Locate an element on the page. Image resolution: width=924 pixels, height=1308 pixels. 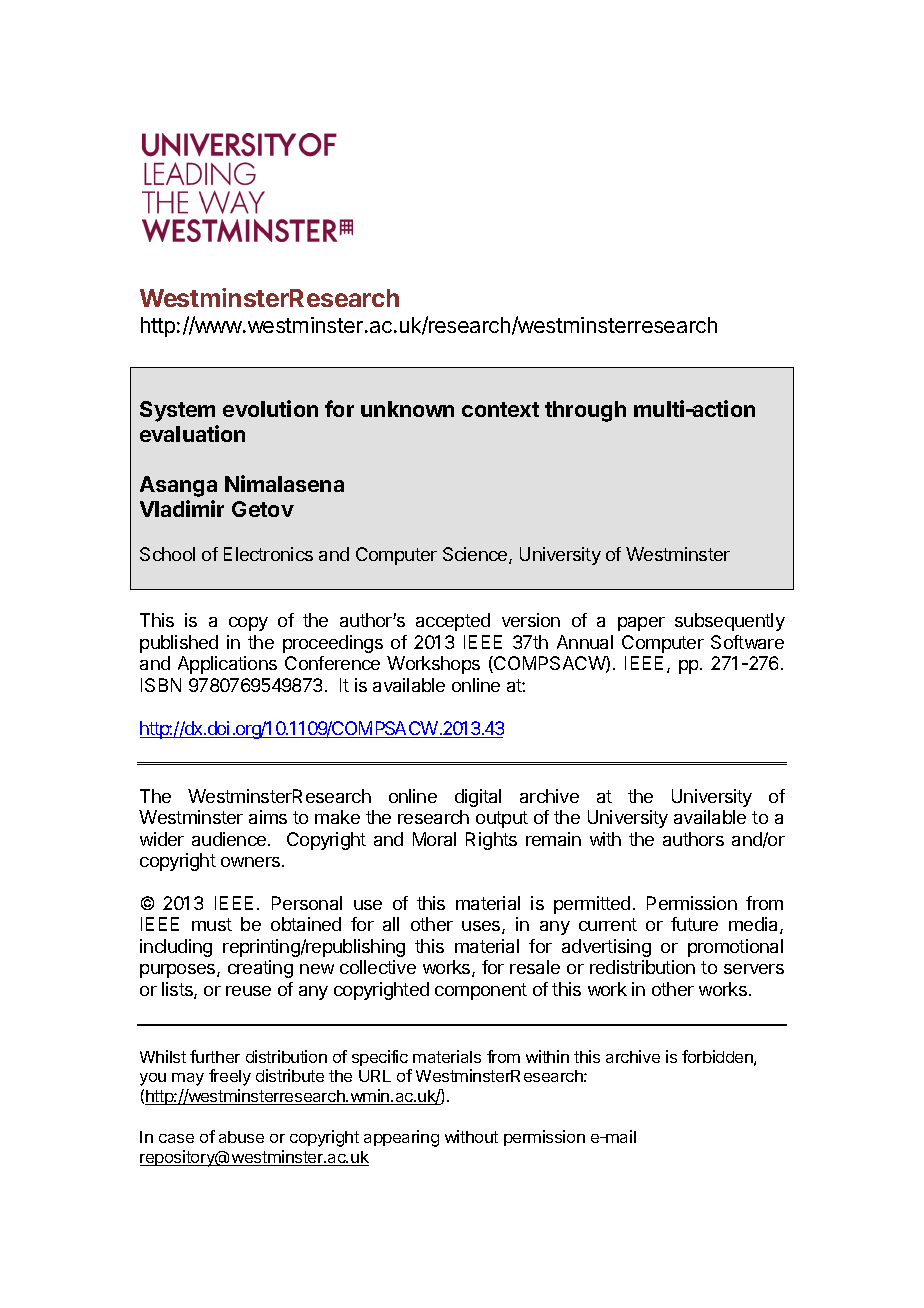
aims is located at coordinates (268, 817).
